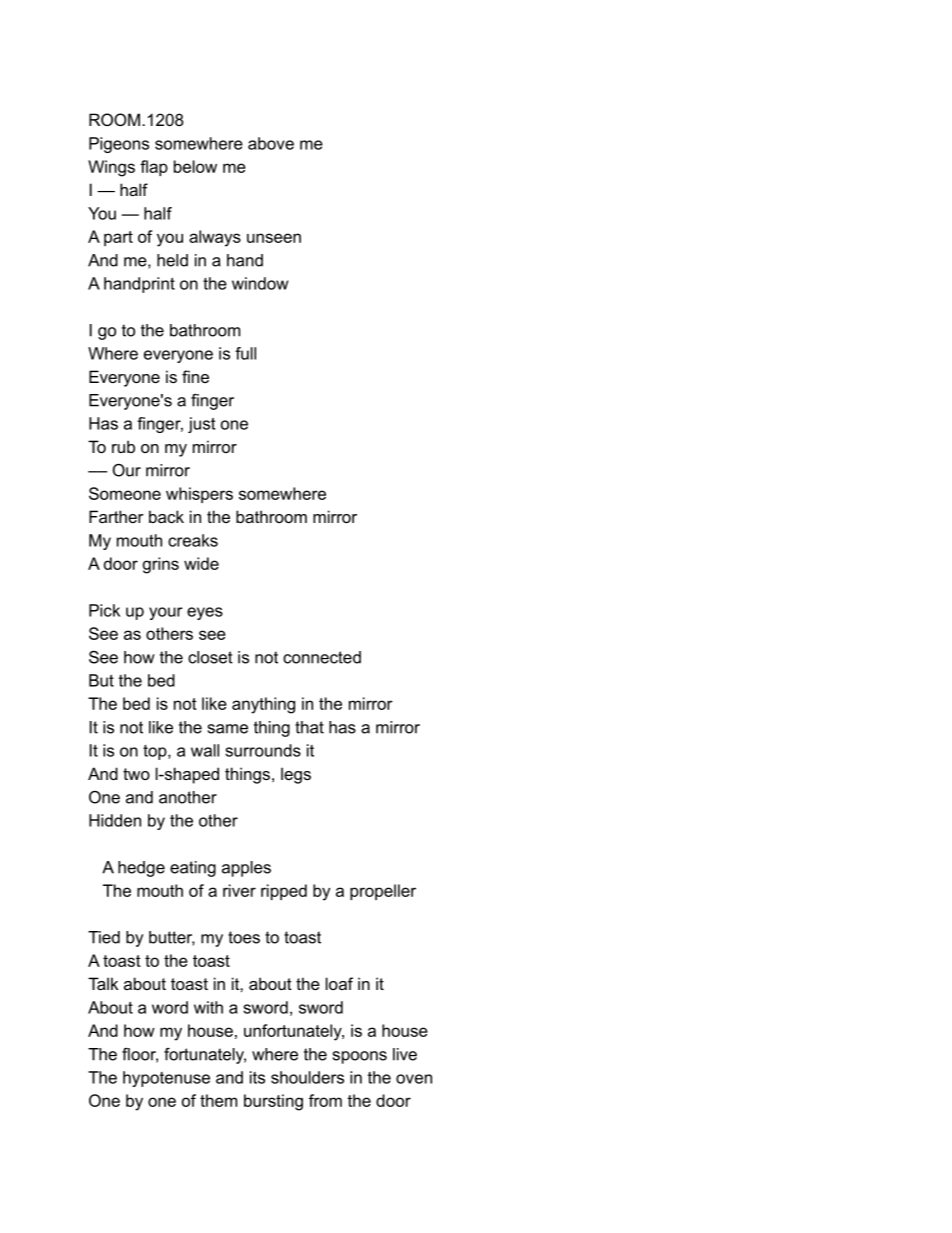  Describe the element at coordinates (257, 1077) in the image. I see `its` at that location.
